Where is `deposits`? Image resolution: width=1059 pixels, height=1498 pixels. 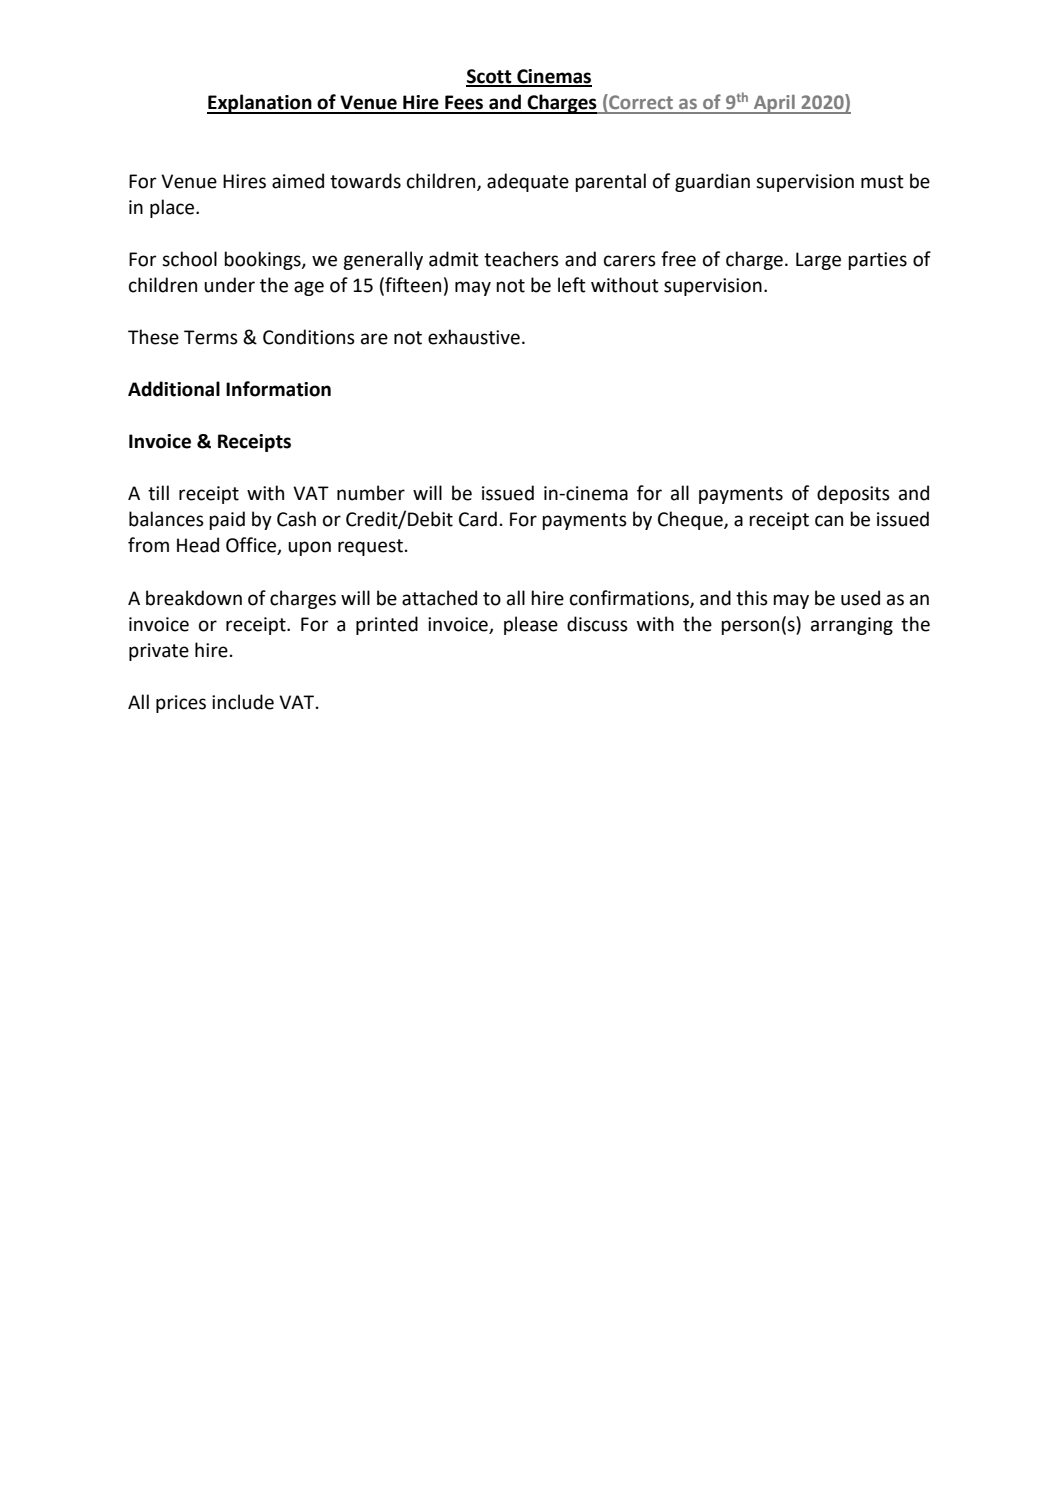
deposits is located at coordinates (853, 494).
